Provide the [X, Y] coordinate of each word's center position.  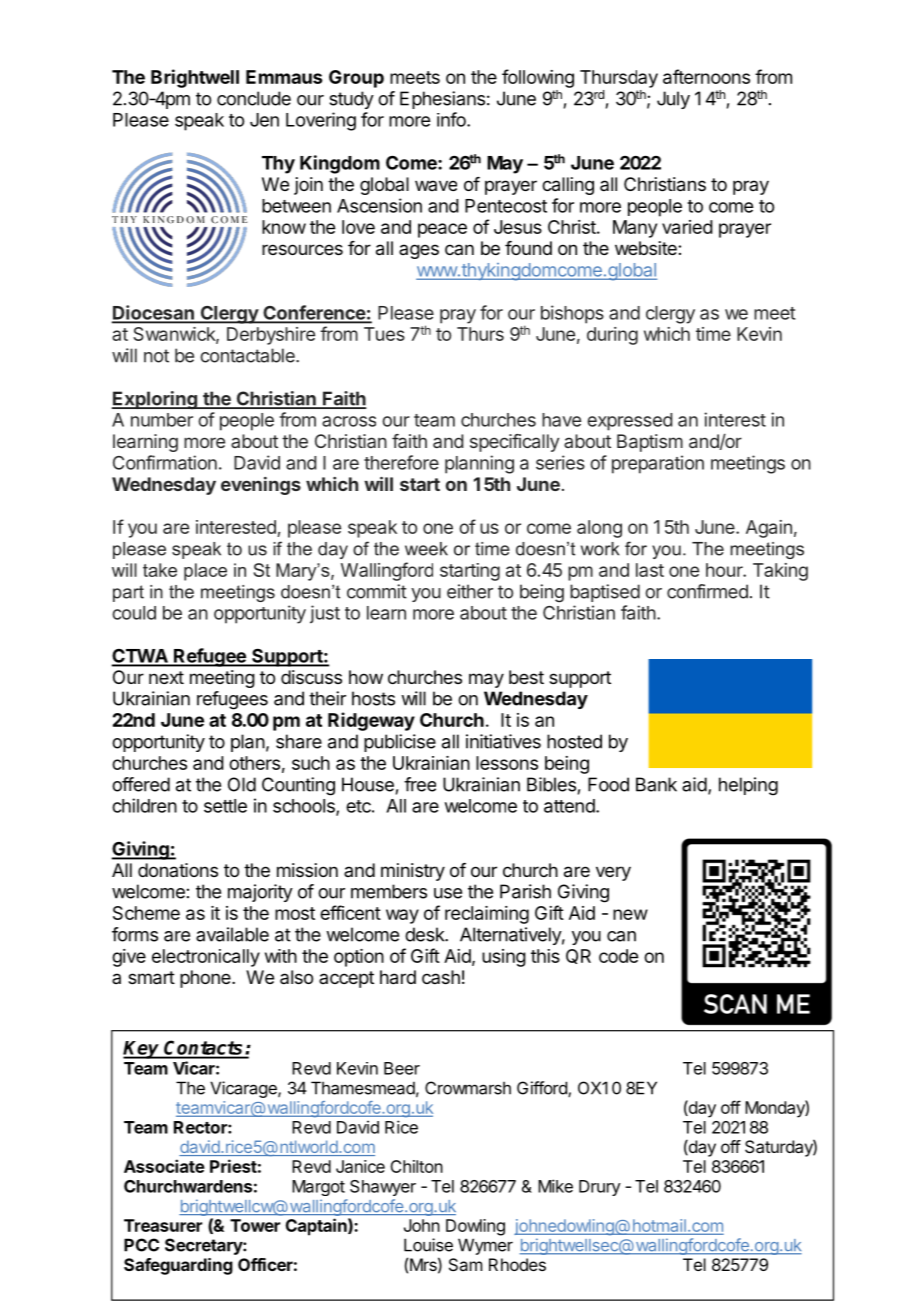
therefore [401, 462]
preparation [658, 464]
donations [178, 870]
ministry [413, 872]
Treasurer [163, 1225]
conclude [254, 98]
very [613, 873]
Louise [428, 1245]
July [673, 100]
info [452, 119]
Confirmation [165, 462]
